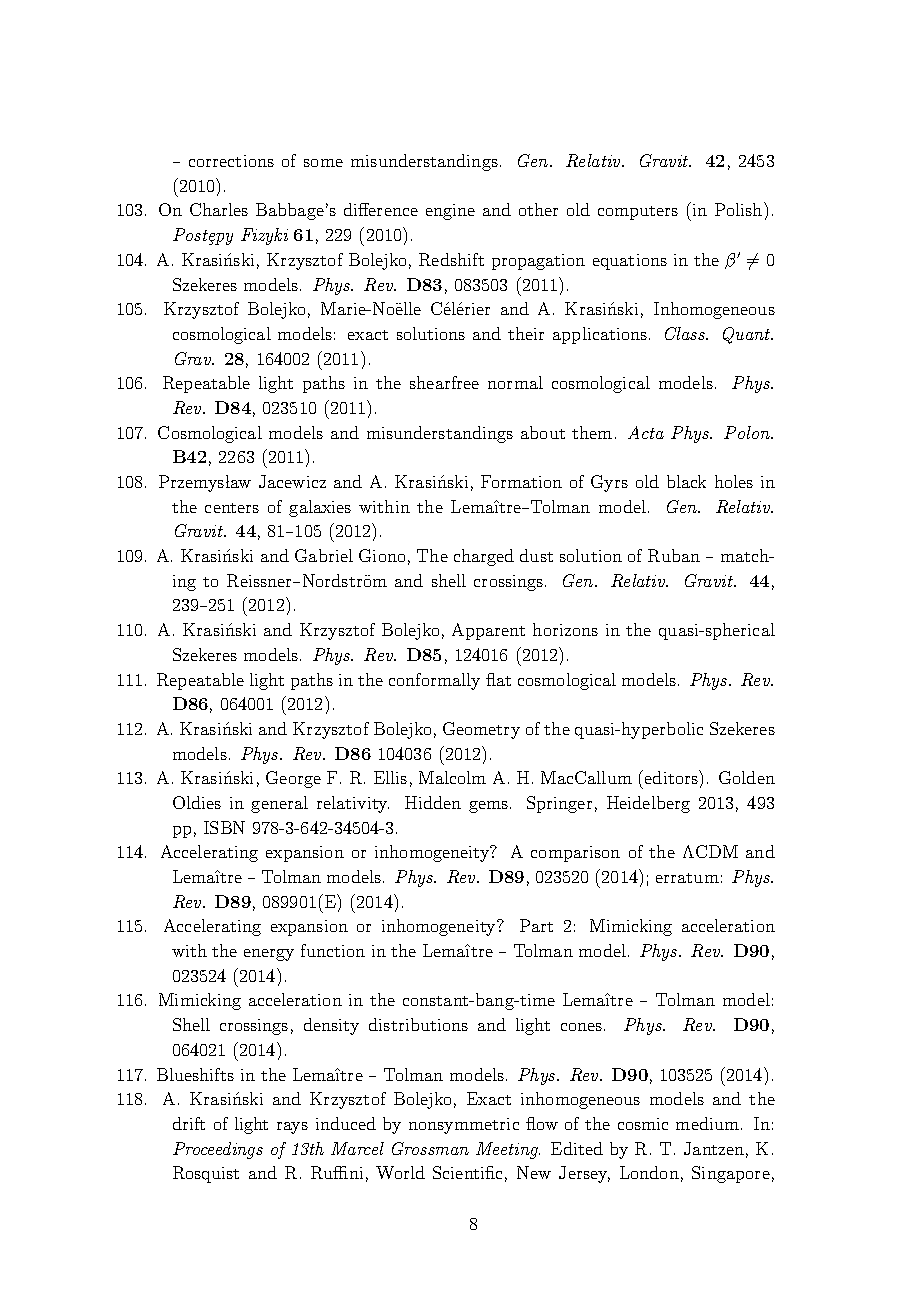 The height and width of the screenshot is (1308, 924). What do you see at coordinates (231, 161) in the screenshot?
I see `corrections` at bounding box center [231, 161].
